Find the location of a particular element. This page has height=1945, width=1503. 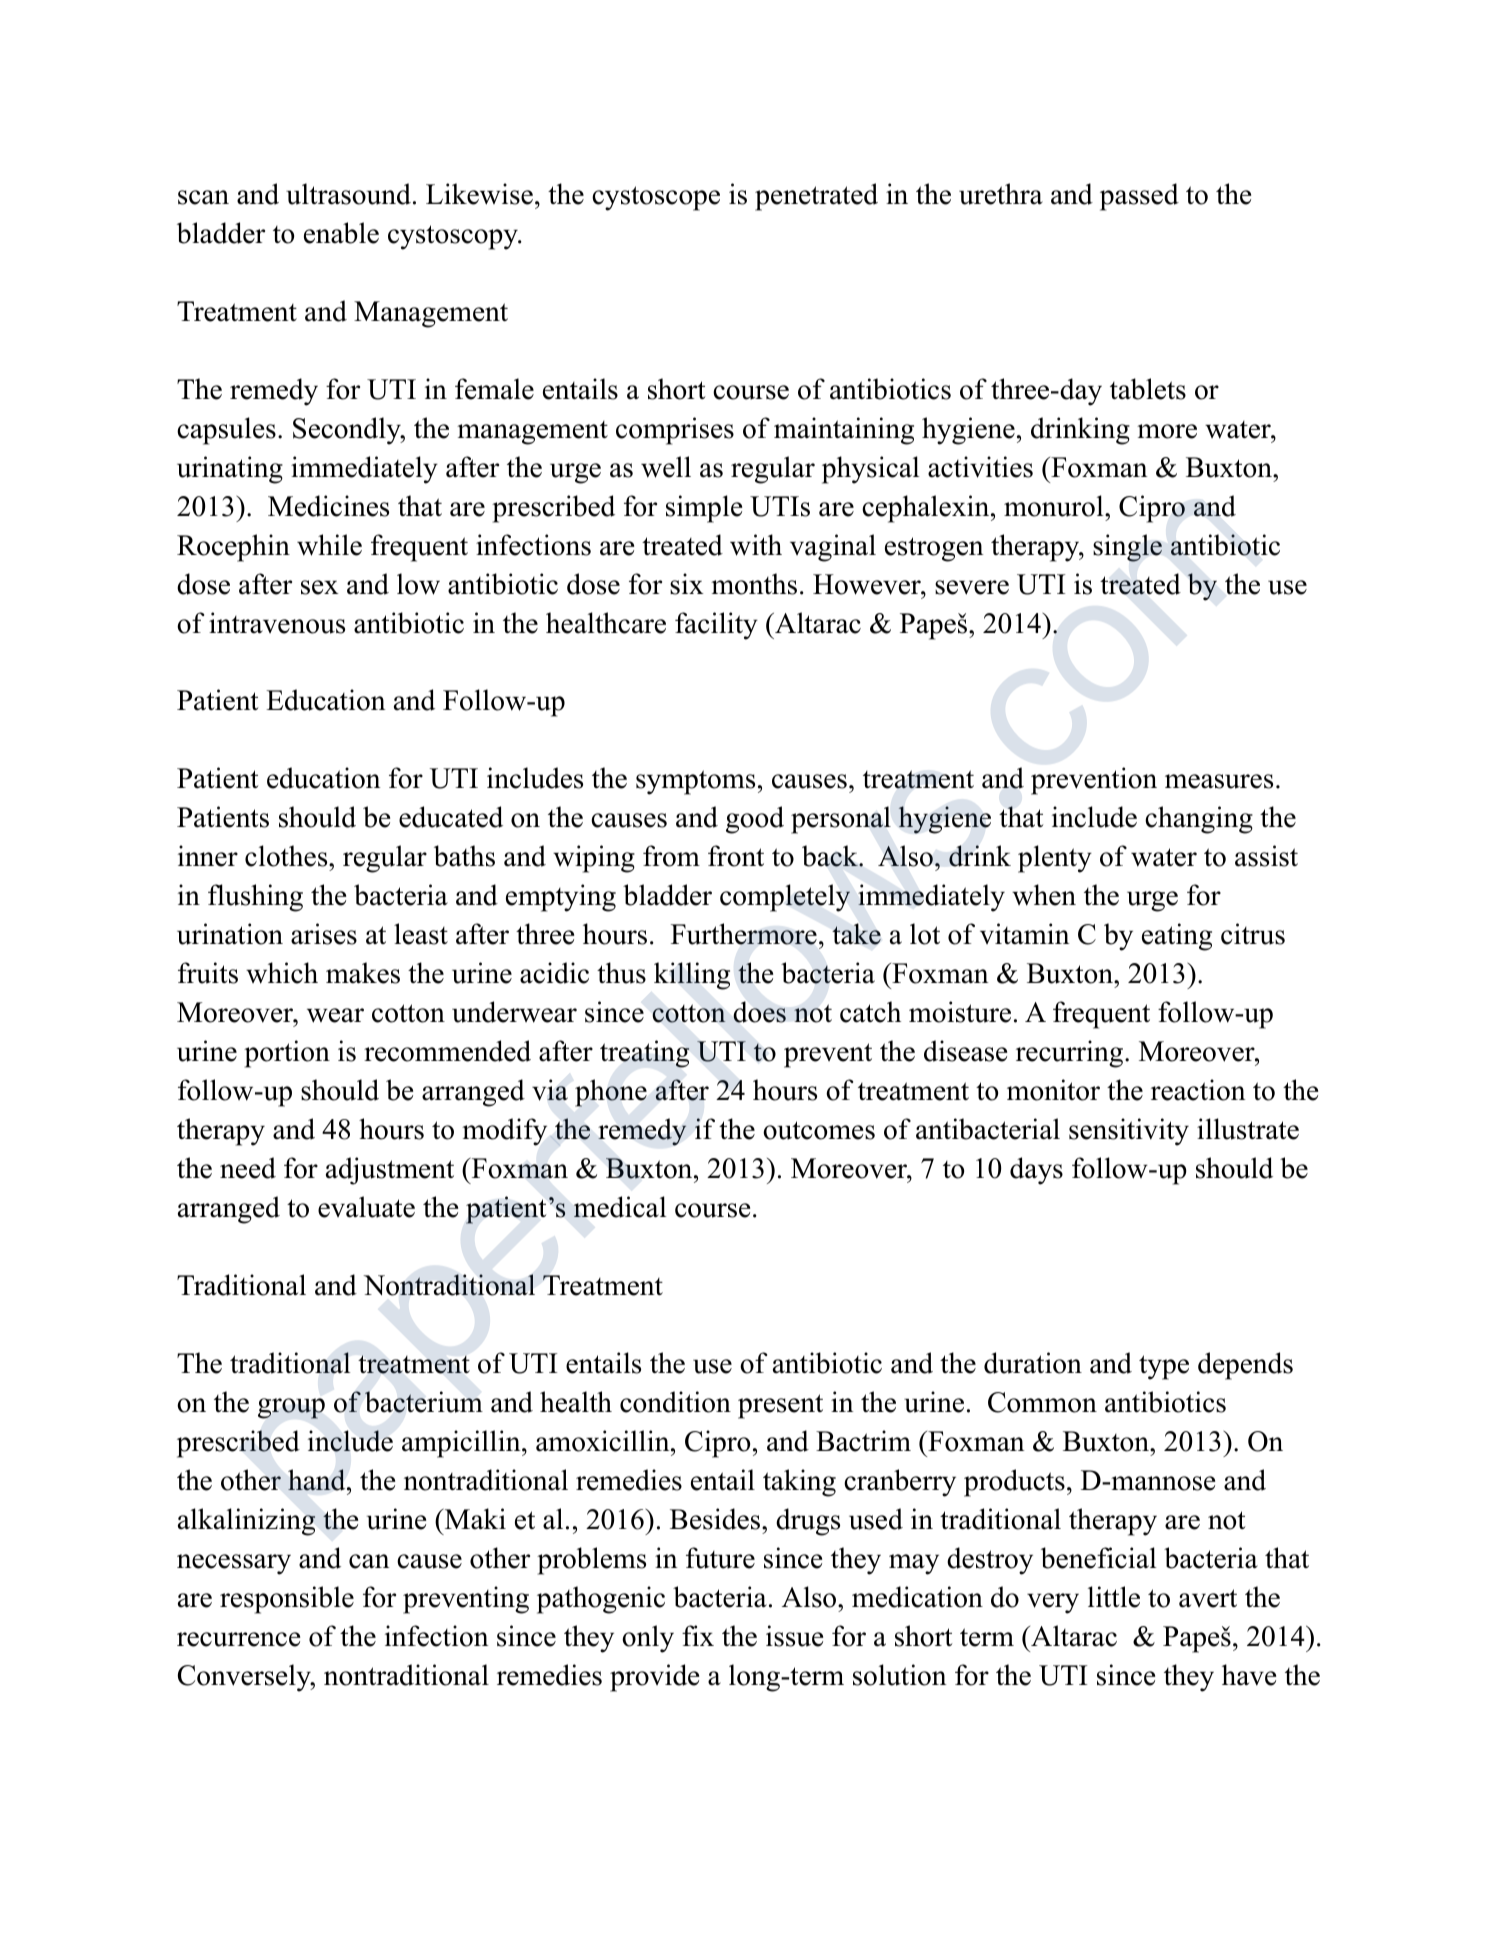

facility is located at coordinates (716, 626).
